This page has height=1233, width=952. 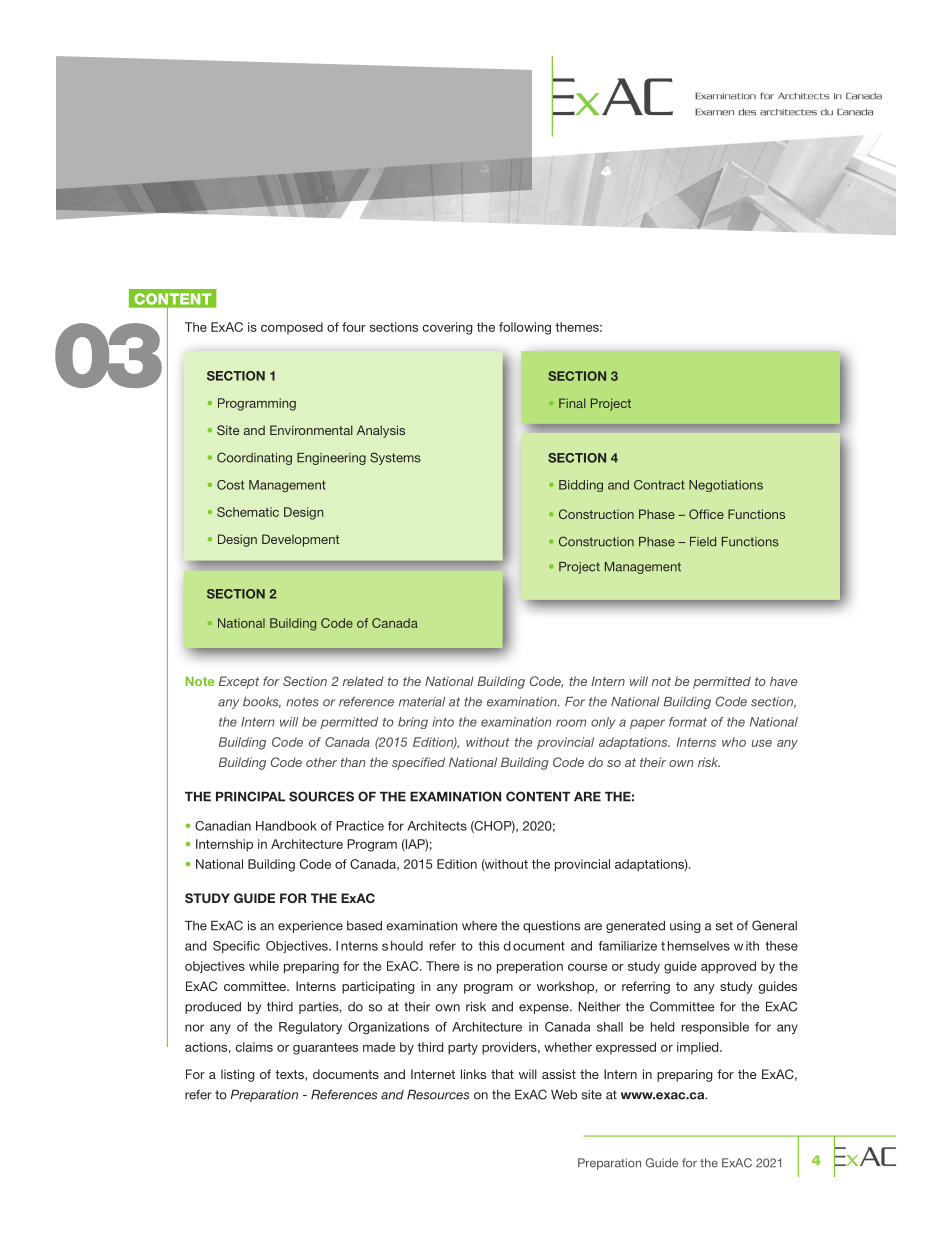 I want to click on format, so click(x=688, y=722).
